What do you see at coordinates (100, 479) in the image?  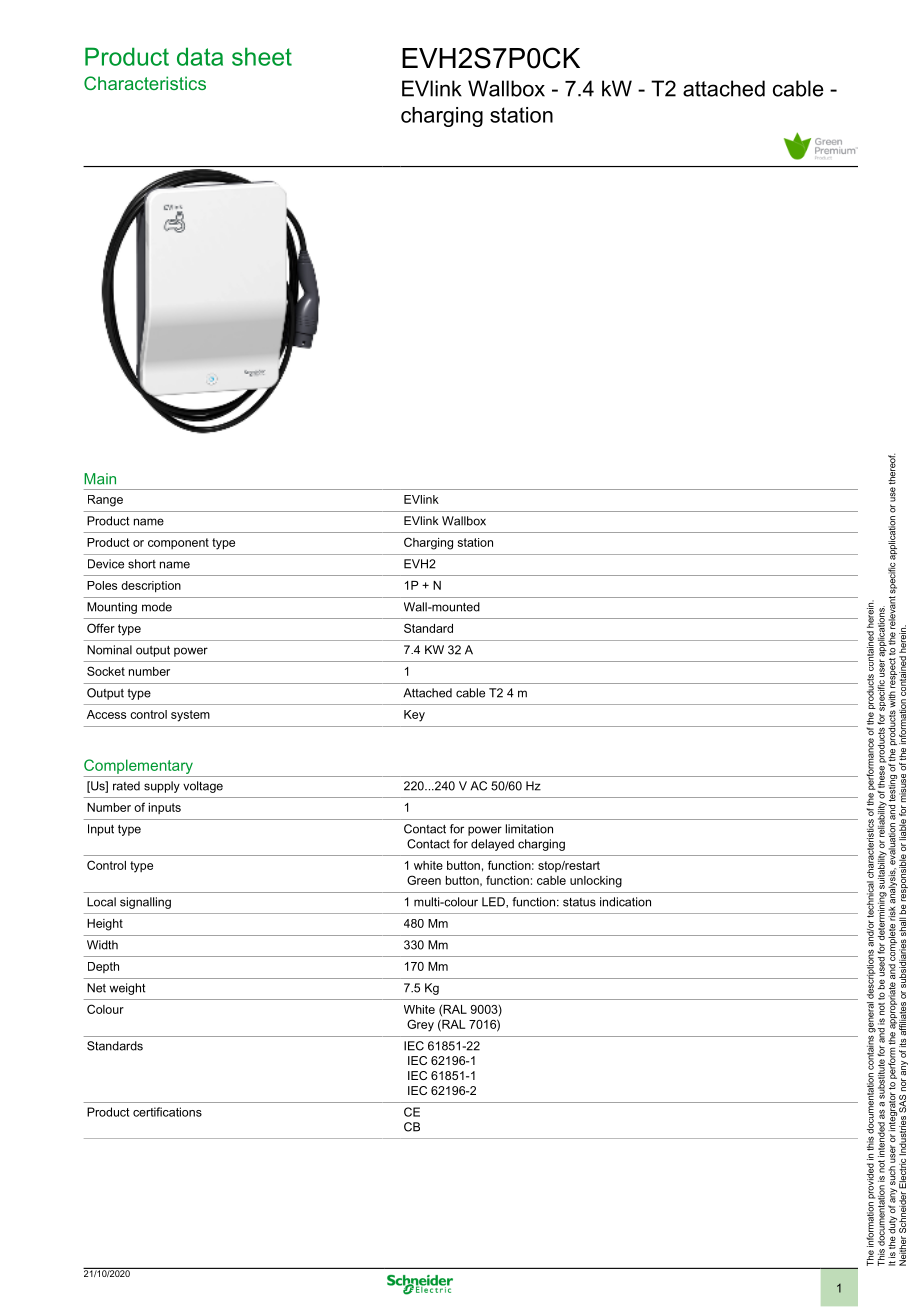 I see `Main` at bounding box center [100, 479].
